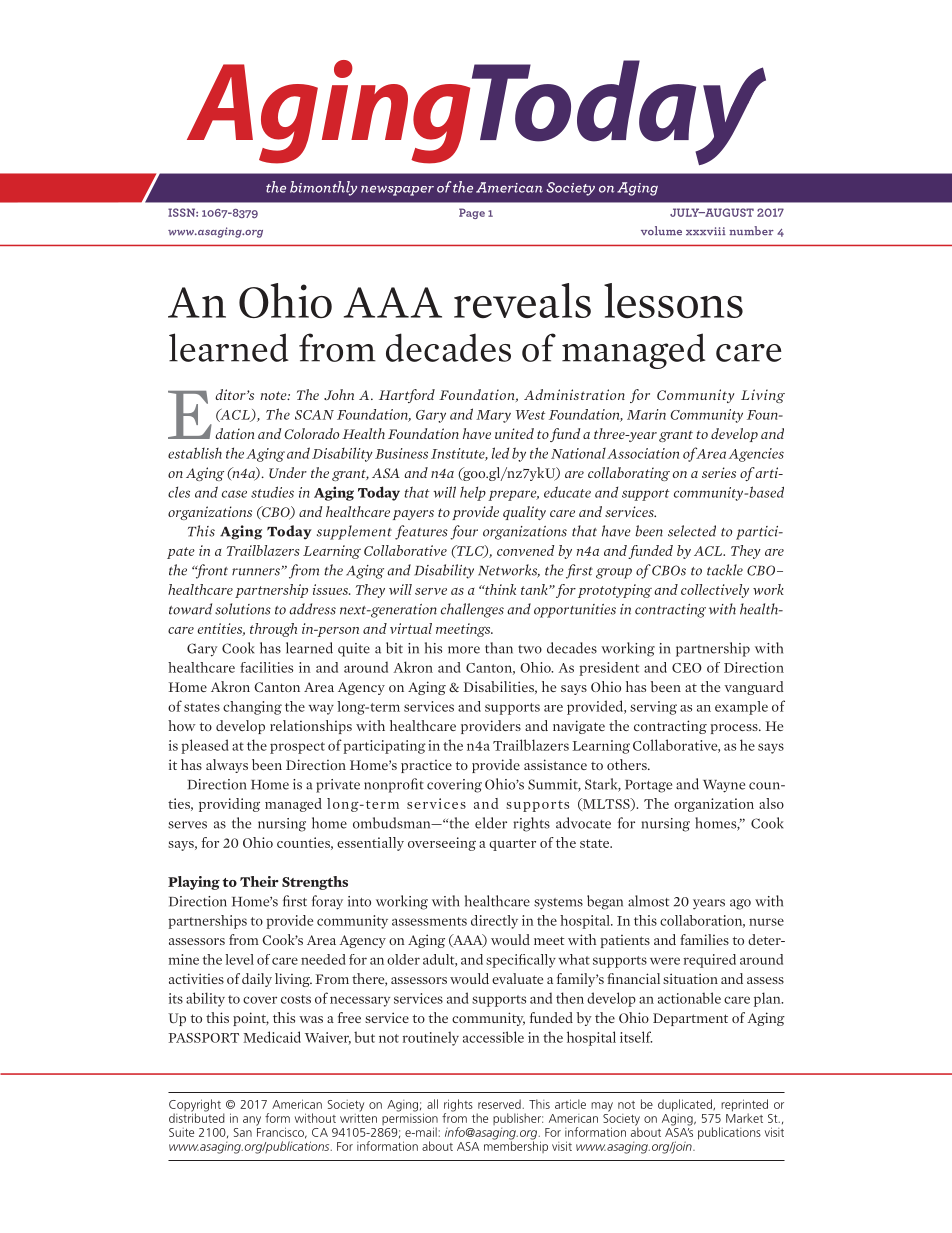 This screenshot has width=952, height=1233. What do you see at coordinates (661, 230) in the screenshot?
I see `volume` at bounding box center [661, 230].
